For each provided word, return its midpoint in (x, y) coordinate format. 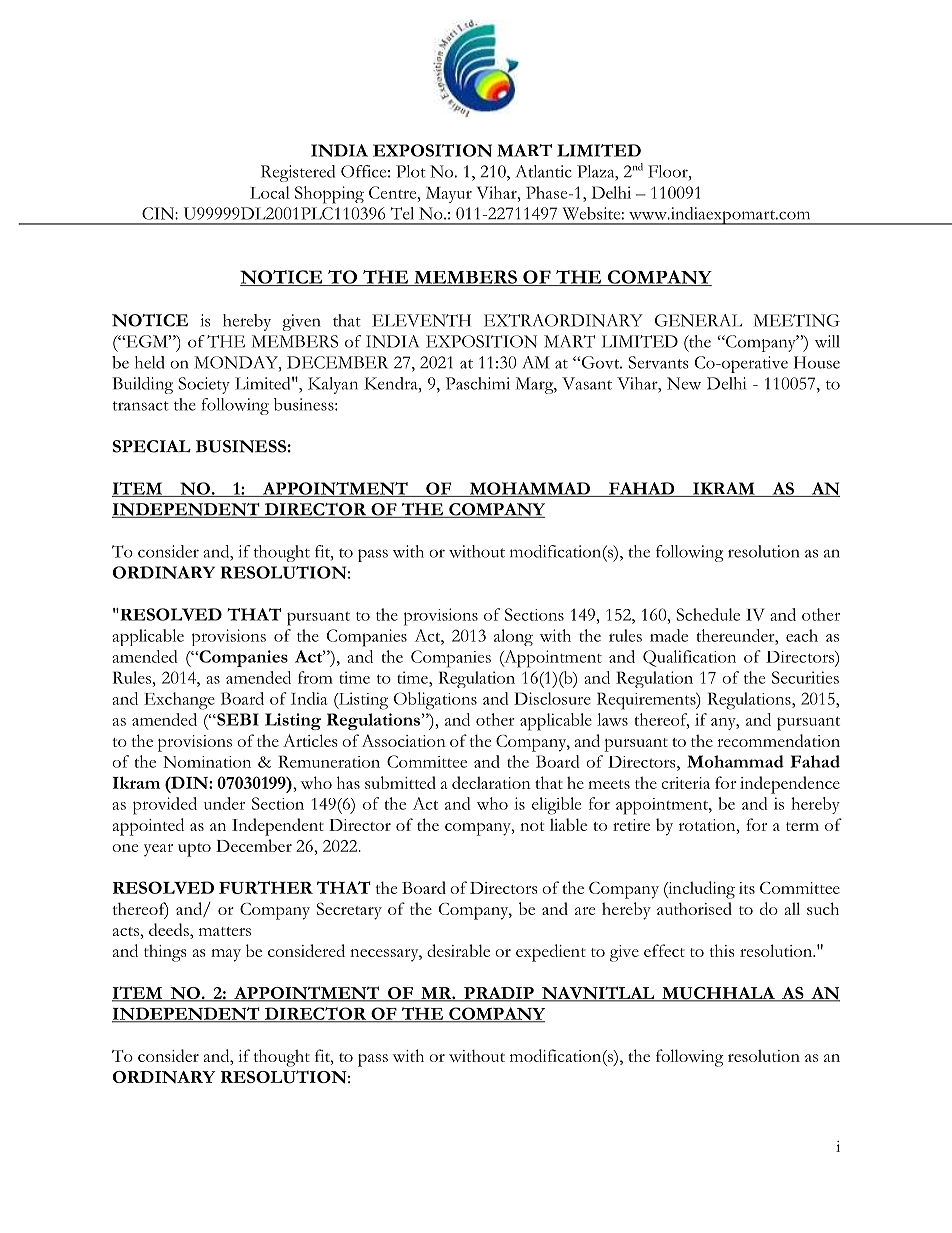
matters (225, 931)
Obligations (435, 701)
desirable (458, 950)
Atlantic (543, 171)
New (684, 383)
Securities (805, 677)
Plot (411, 171)
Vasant (587, 383)
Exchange (179, 701)
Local (270, 192)
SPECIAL (152, 446)
